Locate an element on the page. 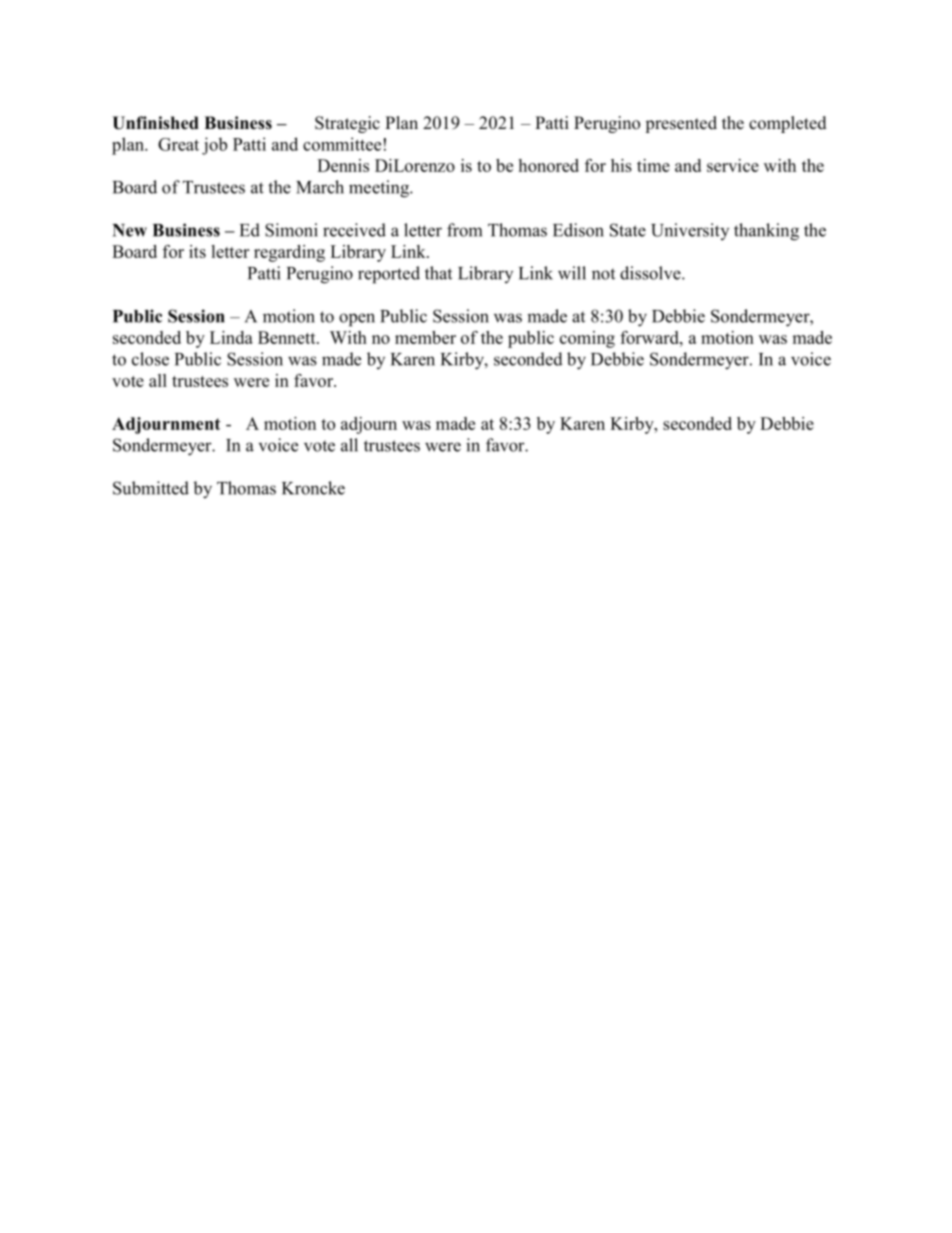 This image has height=1233, width=952. March is located at coordinates (320, 187).
